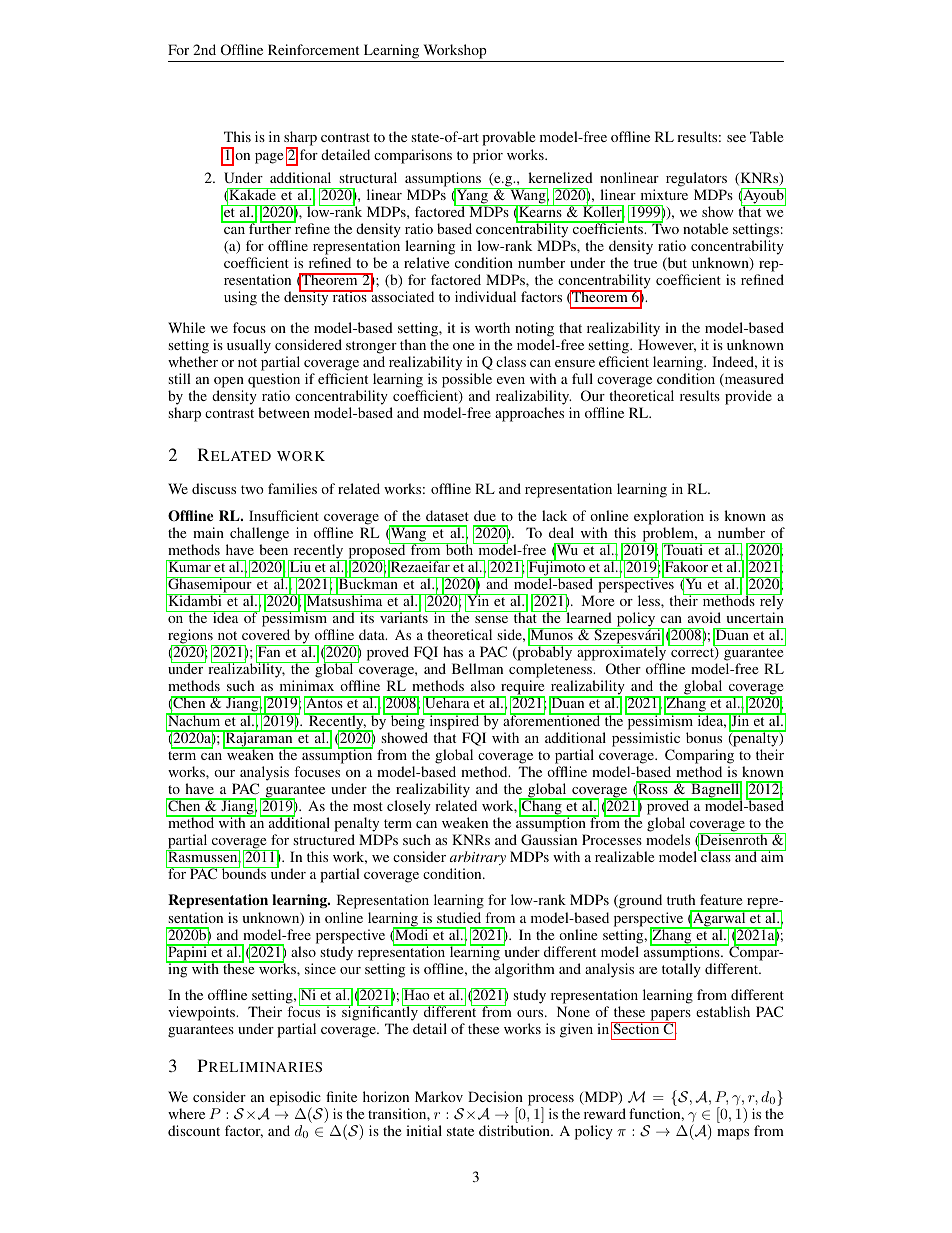 The width and height of the page is (952, 1233). Describe the element at coordinates (736, 138) in the page. I see `see` at that location.
